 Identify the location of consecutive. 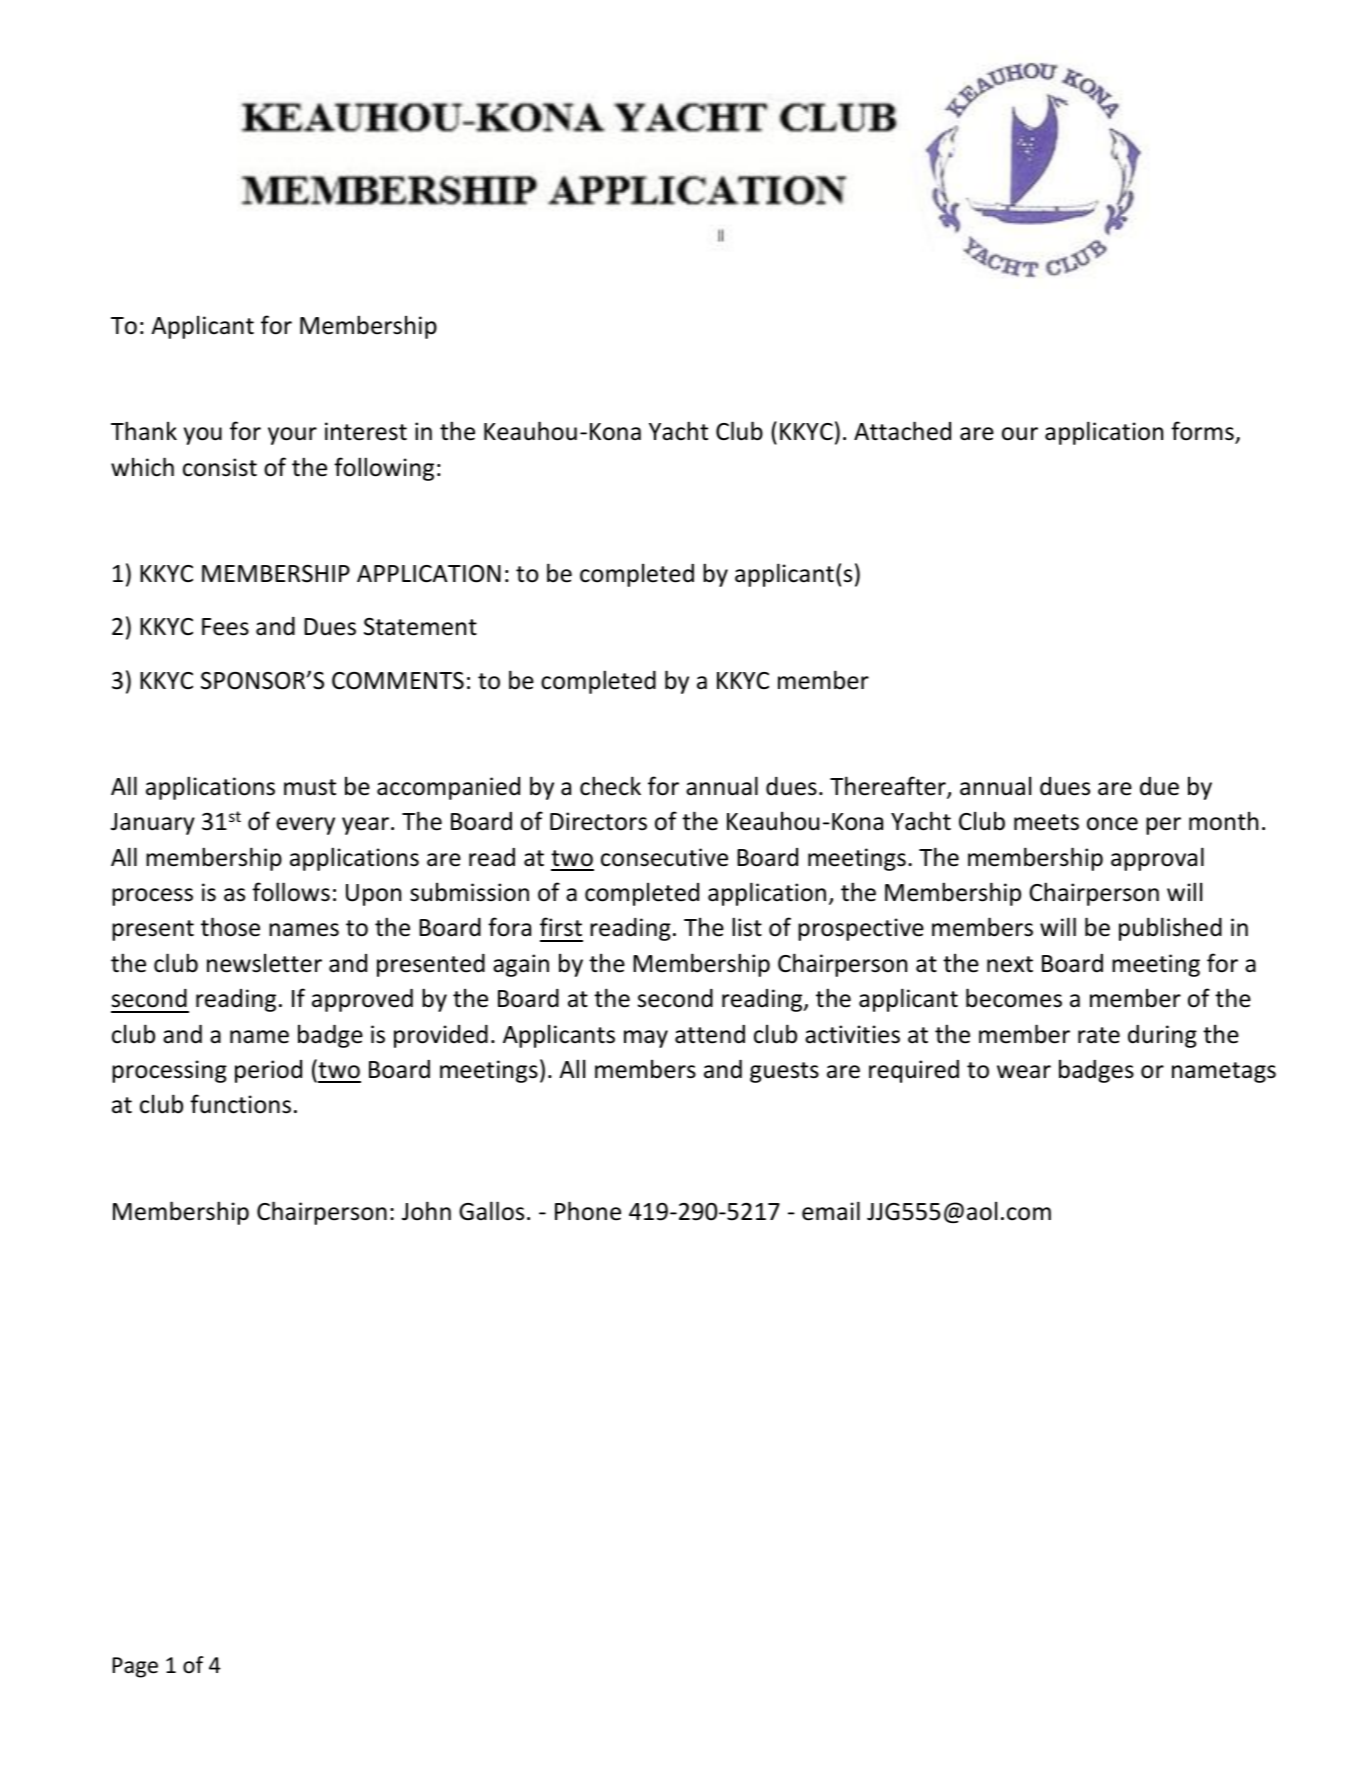
(664, 857).
